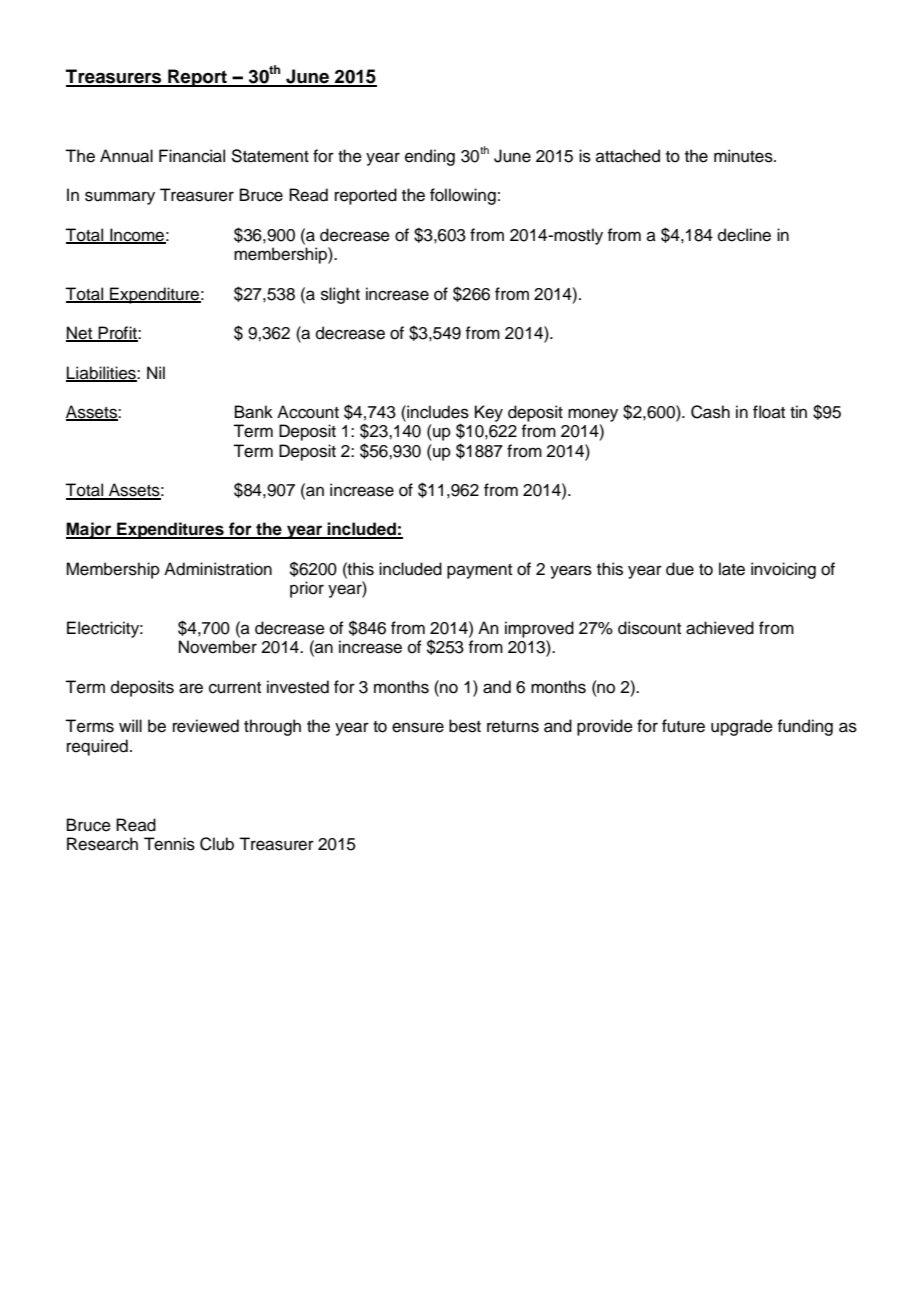 The height and width of the screenshot is (1308, 924). What do you see at coordinates (744, 156) in the screenshot?
I see `minutes` at bounding box center [744, 156].
